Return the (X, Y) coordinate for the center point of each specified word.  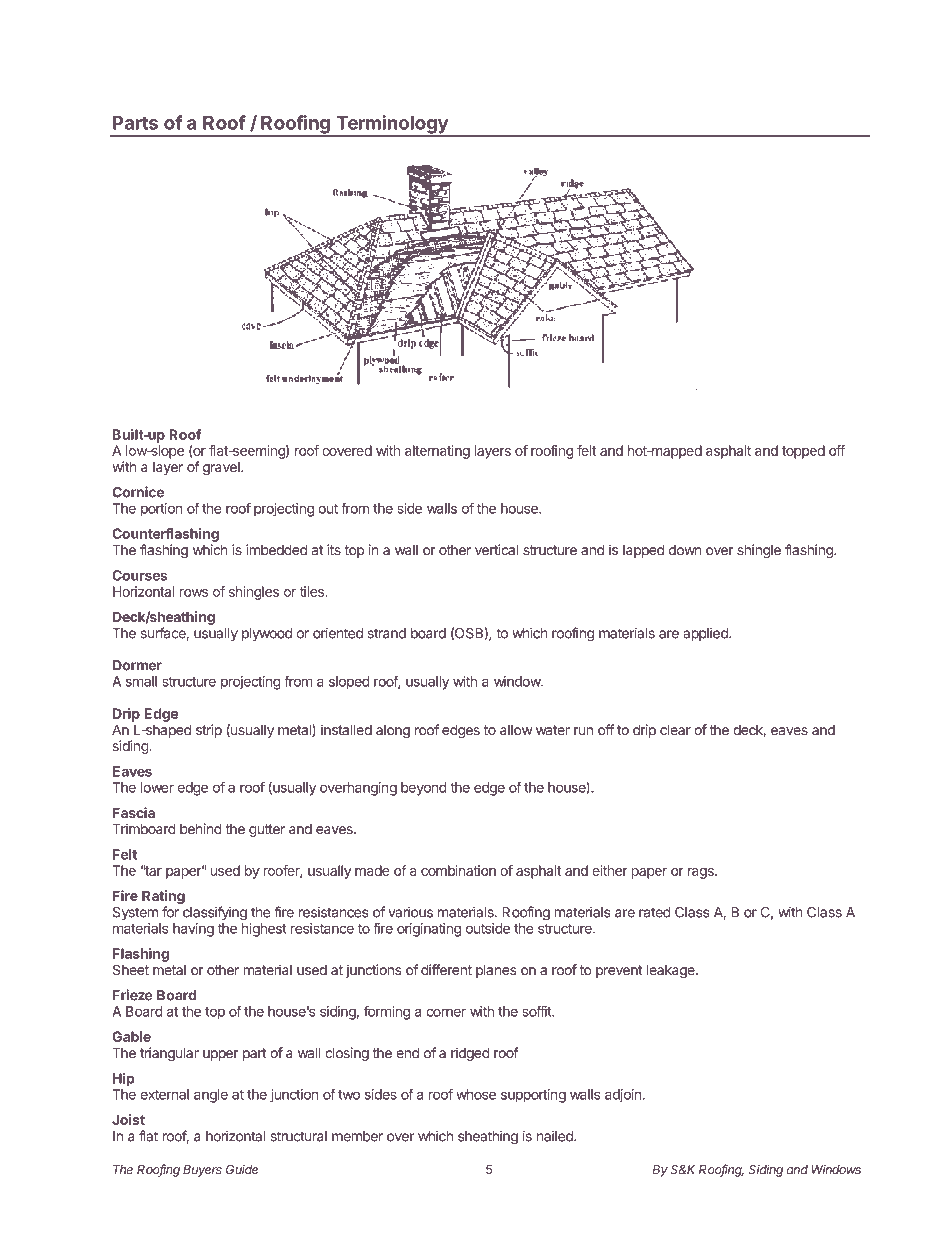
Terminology (392, 125)
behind (201, 829)
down (685, 550)
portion (162, 510)
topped (803, 452)
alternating (437, 452)
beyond (424, 789)
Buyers (202, 1171)
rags (702, 873)
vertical (496, 549)
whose (476, 1094)
